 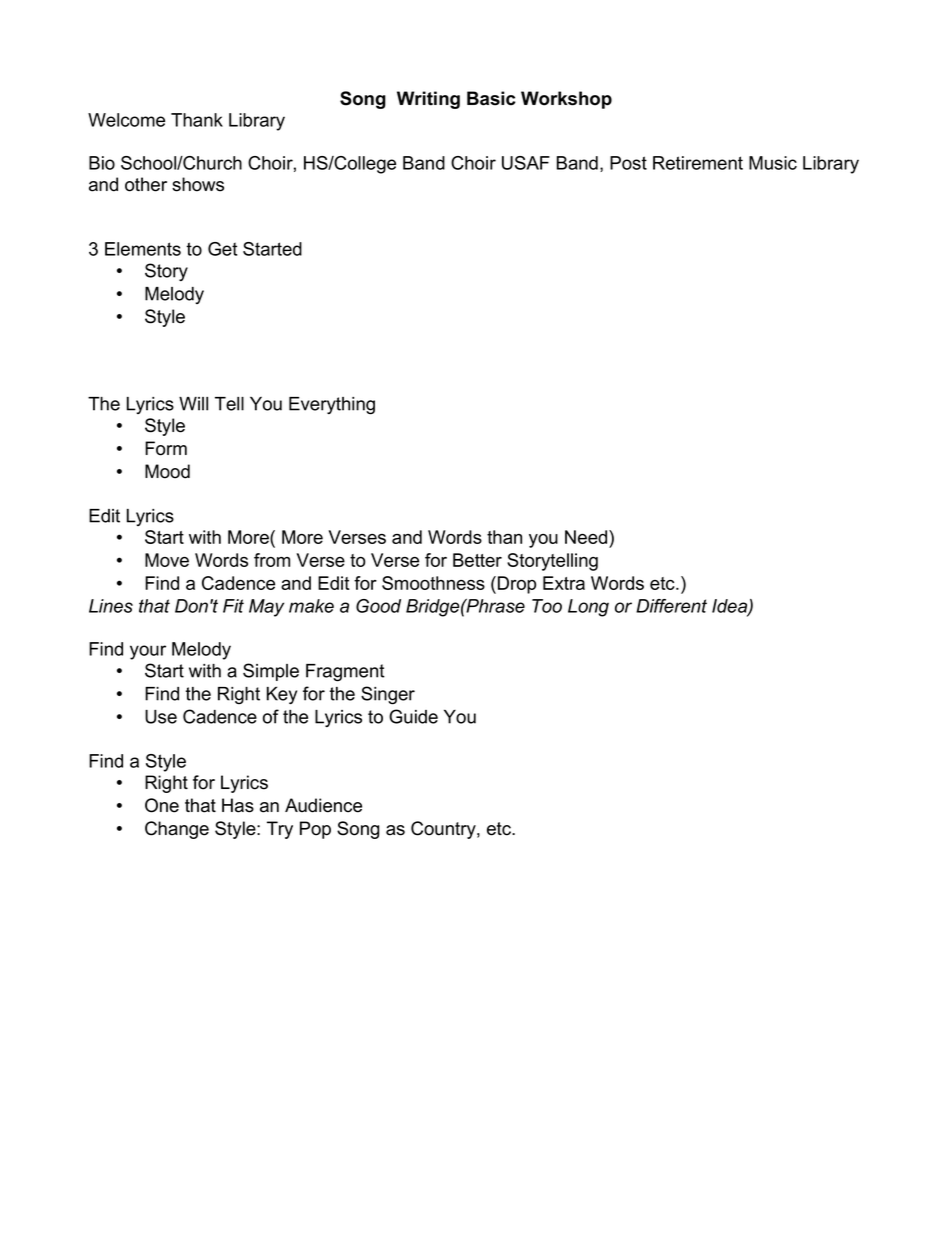 I want to click on Post, so click(x=628, y=163).
